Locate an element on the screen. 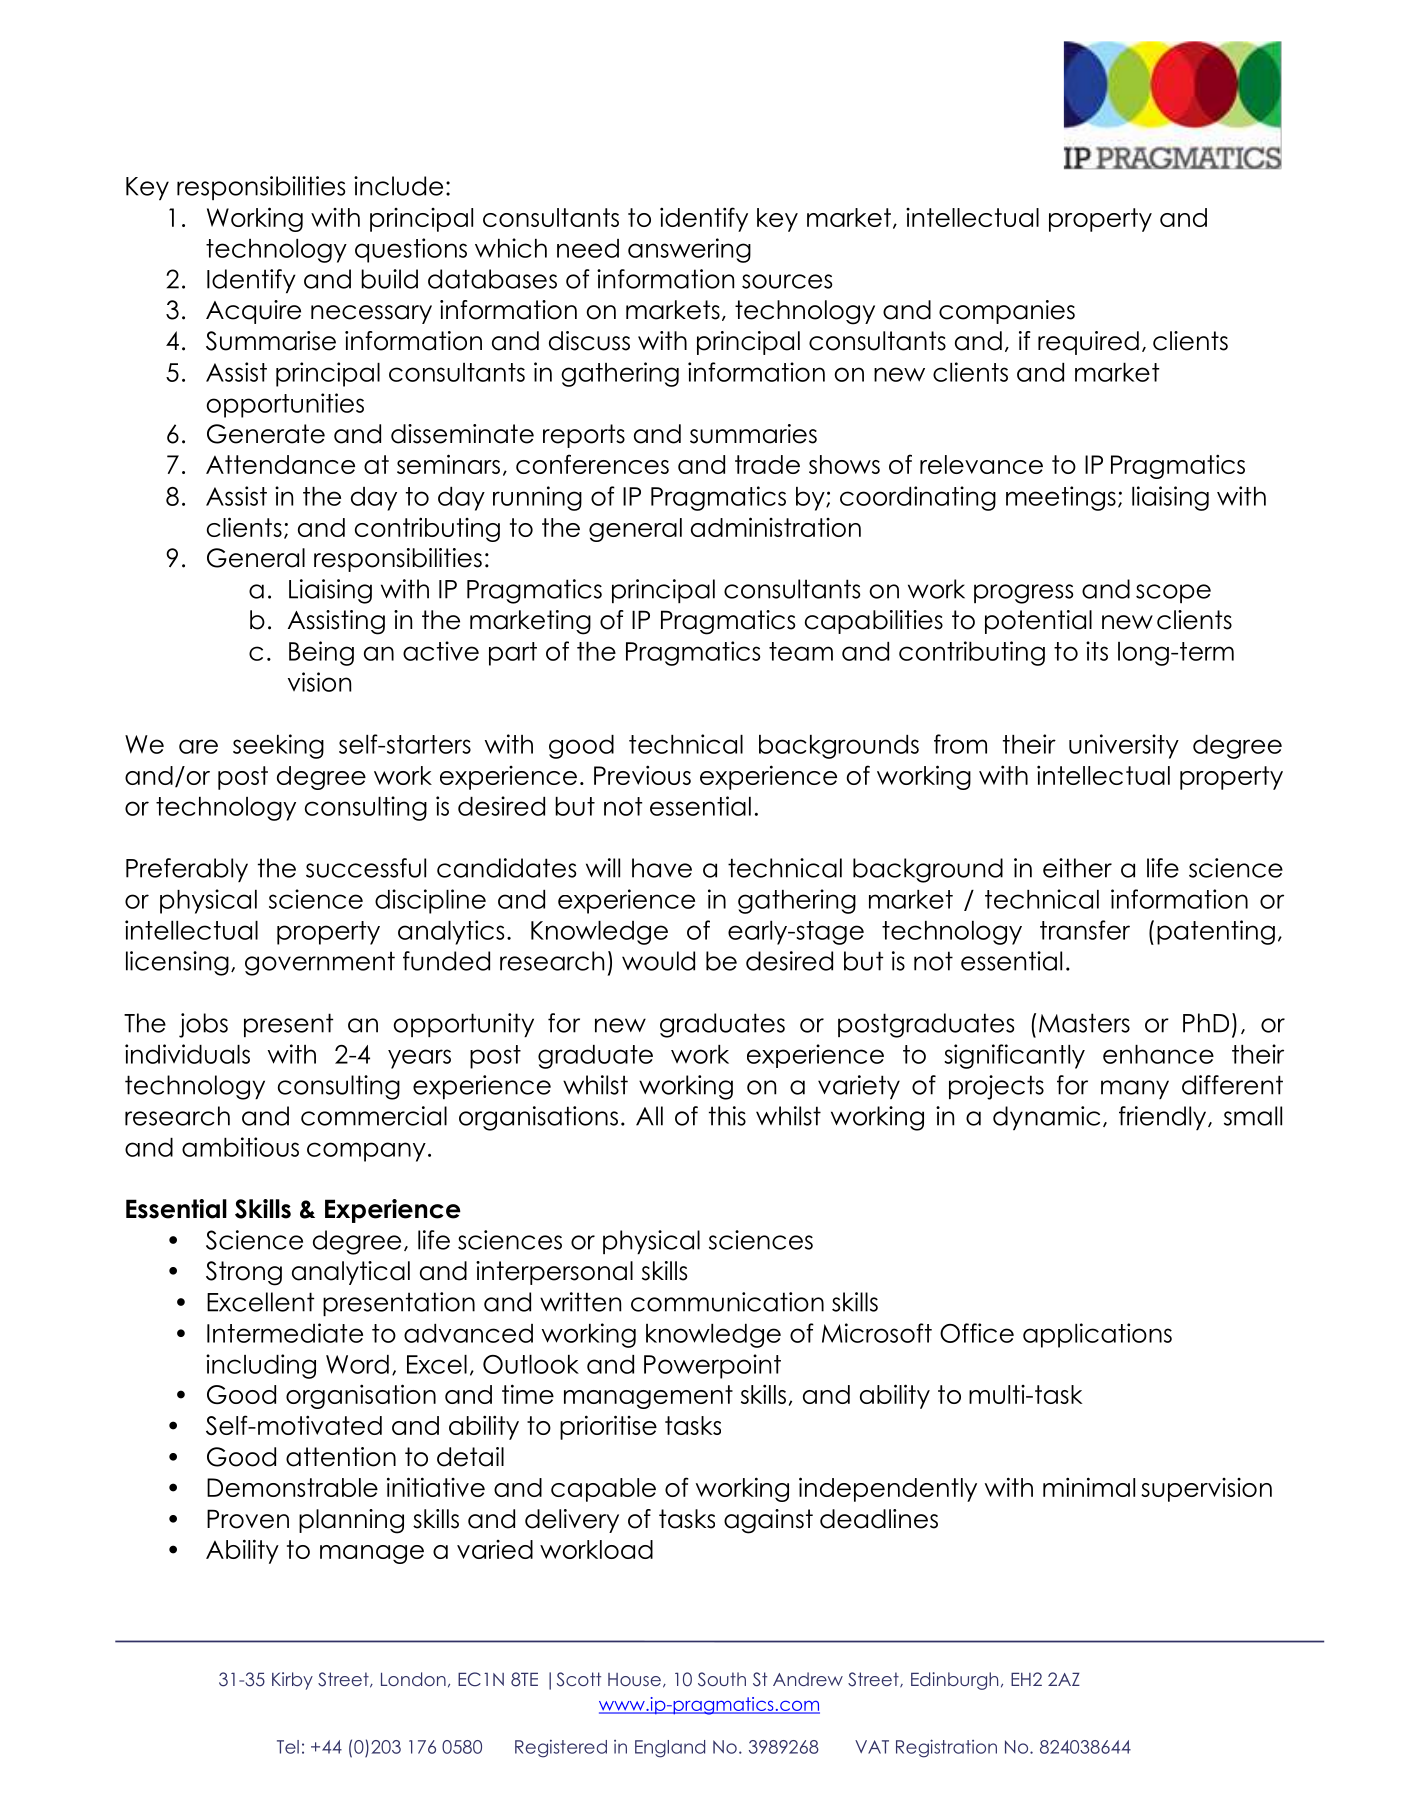 The width and height of the screenshot is (1407, 1820). applications is located at coordinates (1097, 1335).
